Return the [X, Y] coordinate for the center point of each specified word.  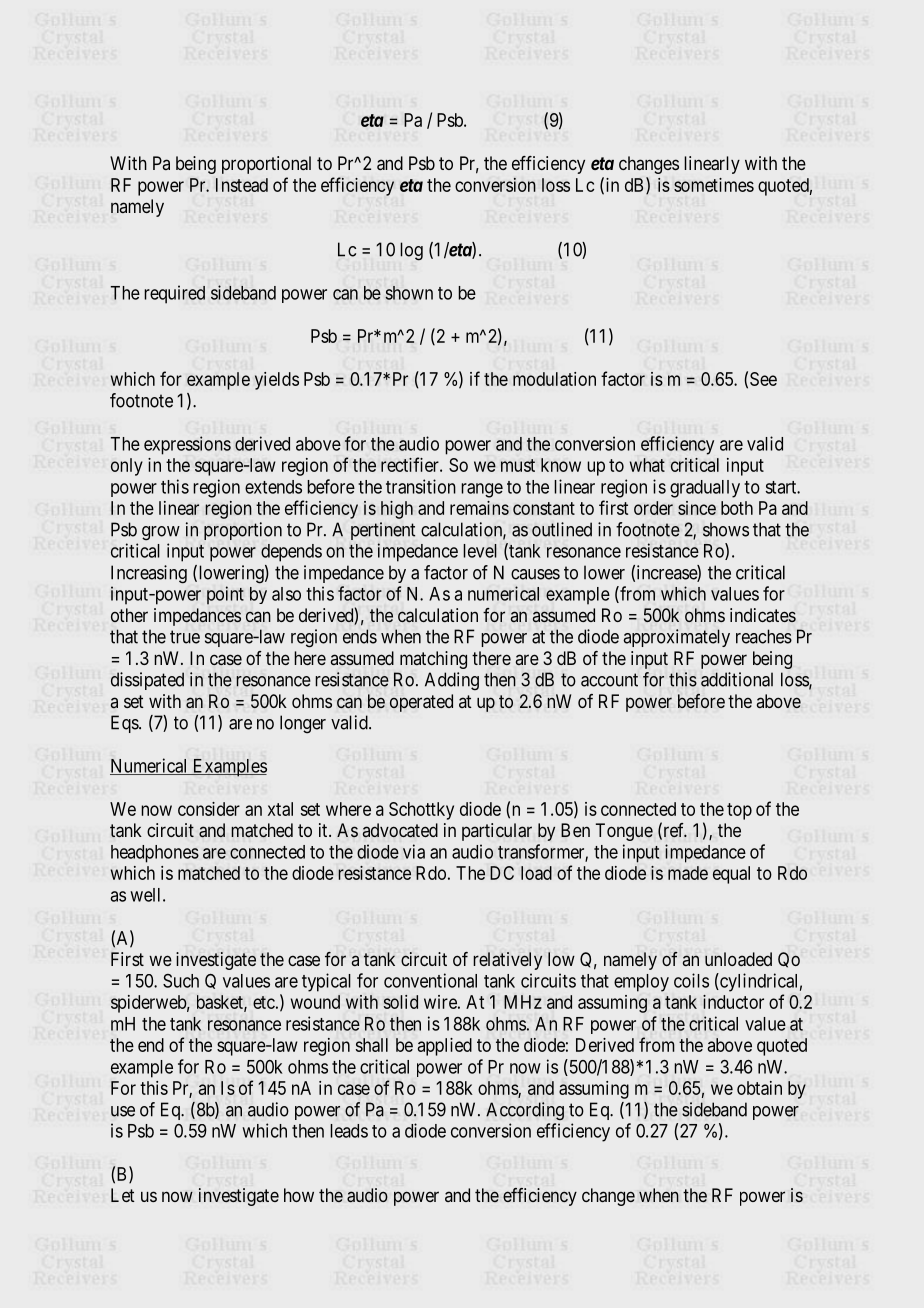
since [697, 508]
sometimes [714, 185]
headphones [155, 854]
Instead [242, 185]
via [414, 851]
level [480, 551]
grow [161, 533]
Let [123, 1195]
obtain [759, 1088]
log [411, 251]
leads [349, 1131]
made [688, 873]
